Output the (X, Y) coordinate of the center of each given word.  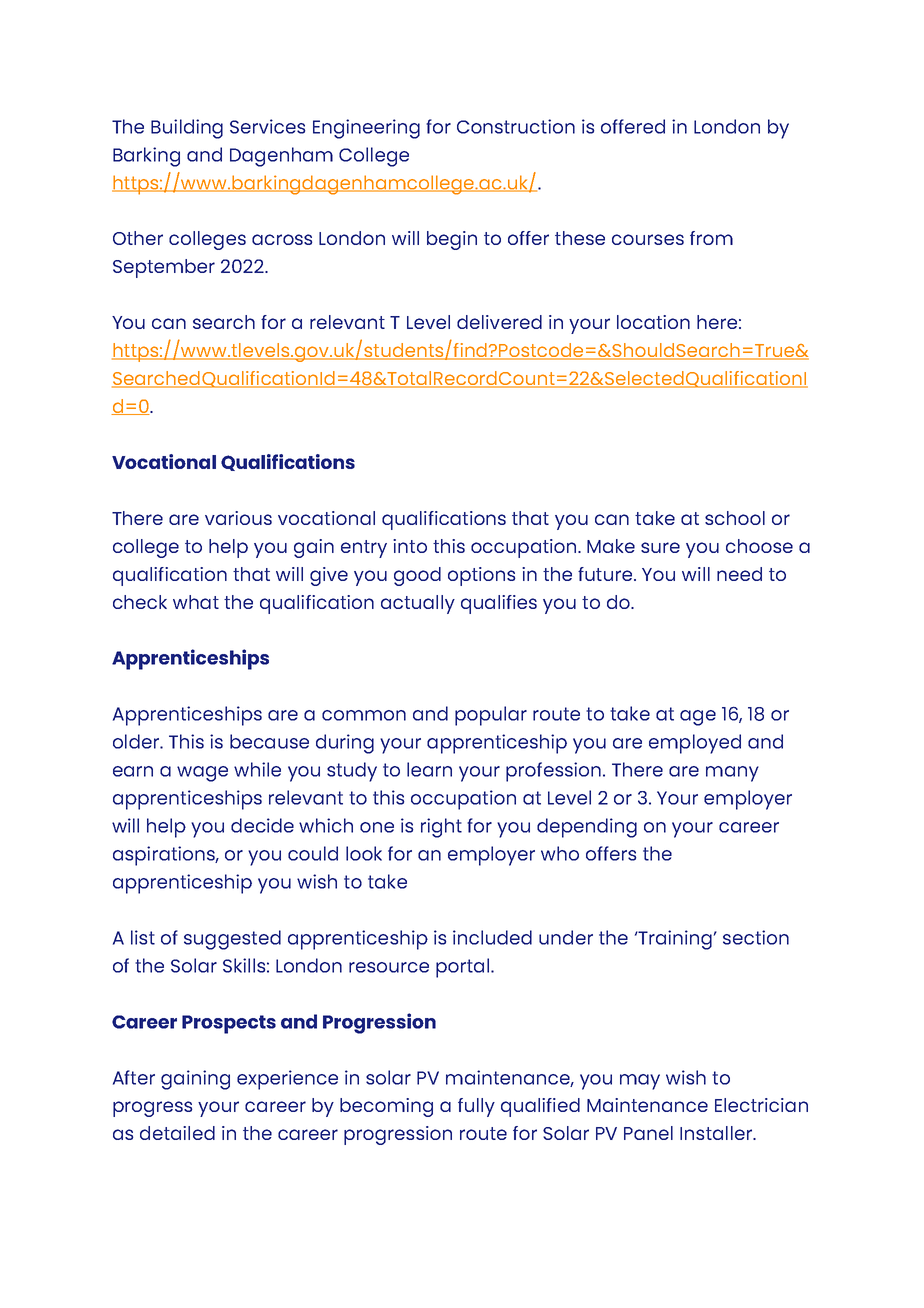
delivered (499, 322)
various (238, 518)
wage (202, 774)
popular (491, 716)
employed (695, 744)
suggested (232, 940)
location (653, 322)
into (410, 546)
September (164, 268)
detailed (177, 1133)
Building (187, 129)
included (492, 937)
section (756, 937)
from (711, 238)
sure (660, 547)
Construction (516, 126)
